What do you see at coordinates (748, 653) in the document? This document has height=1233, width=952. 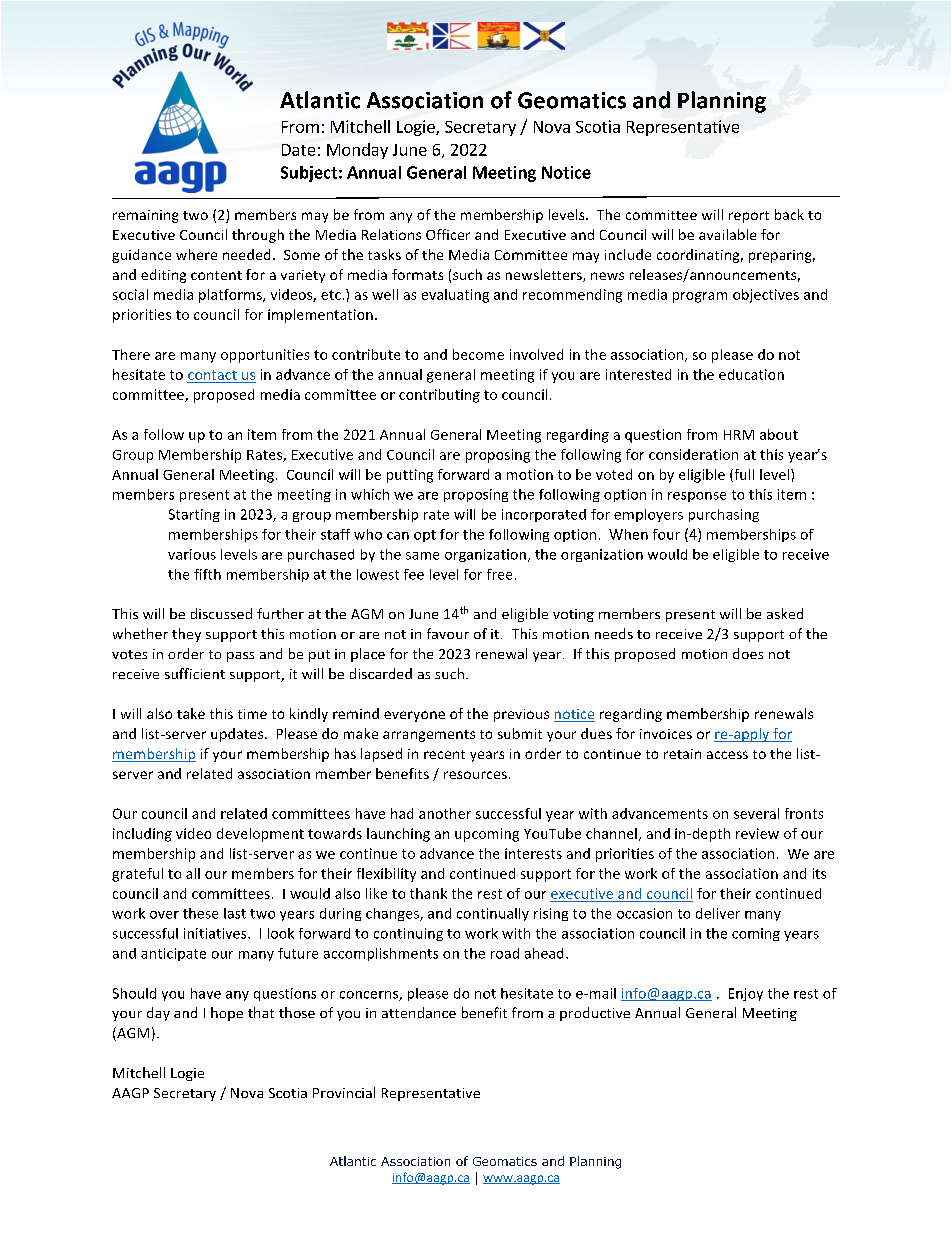 I see `does` at bounding box center [748, 653].
